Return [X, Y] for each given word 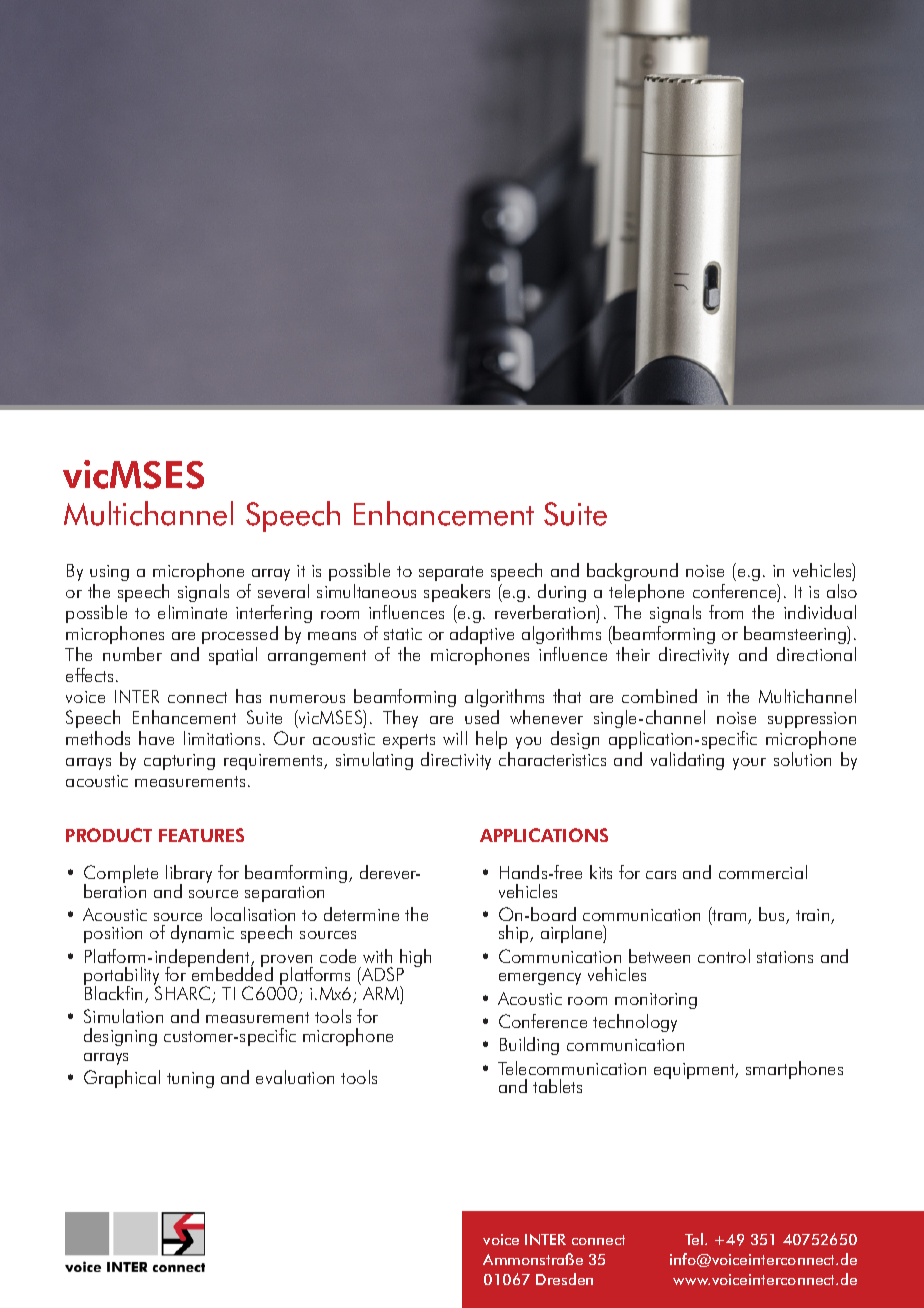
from [726, 612]
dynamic [202, 934]
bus [773, 915]
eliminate [192, 612]
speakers [457, 593]
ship [515, 934]
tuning [190, 1080]
